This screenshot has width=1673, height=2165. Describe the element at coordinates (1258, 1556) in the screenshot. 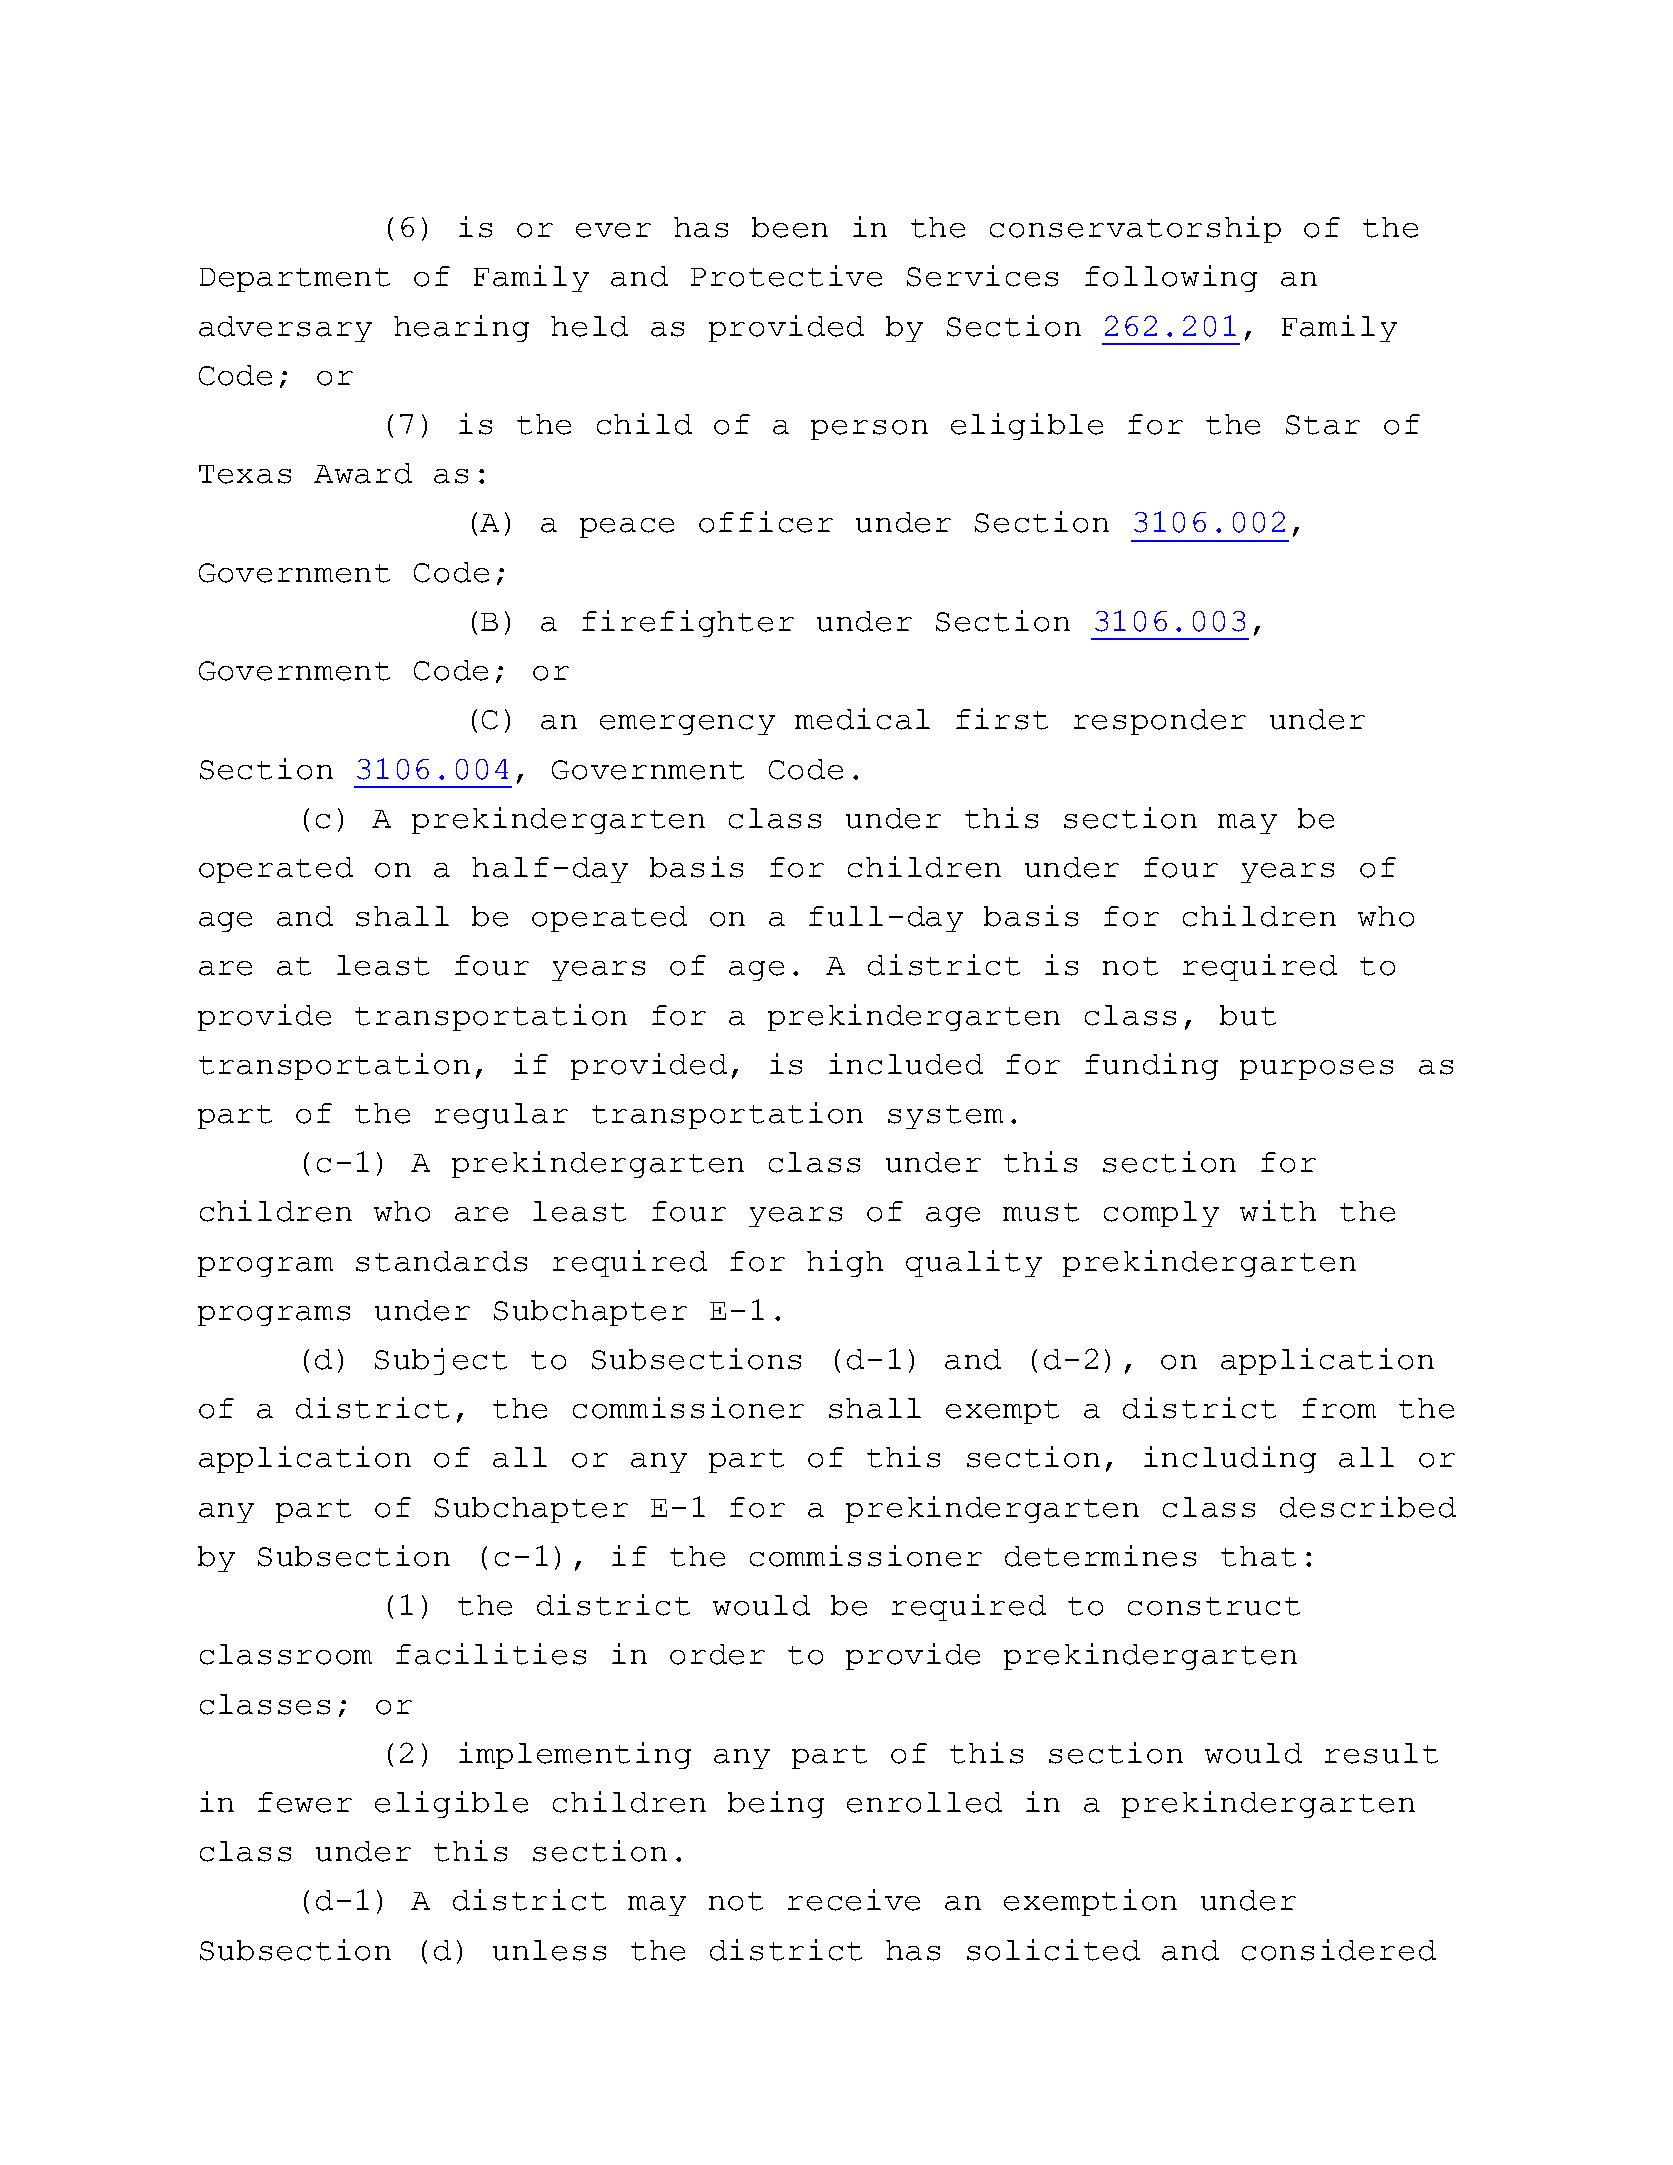

I see `that` at that location.
